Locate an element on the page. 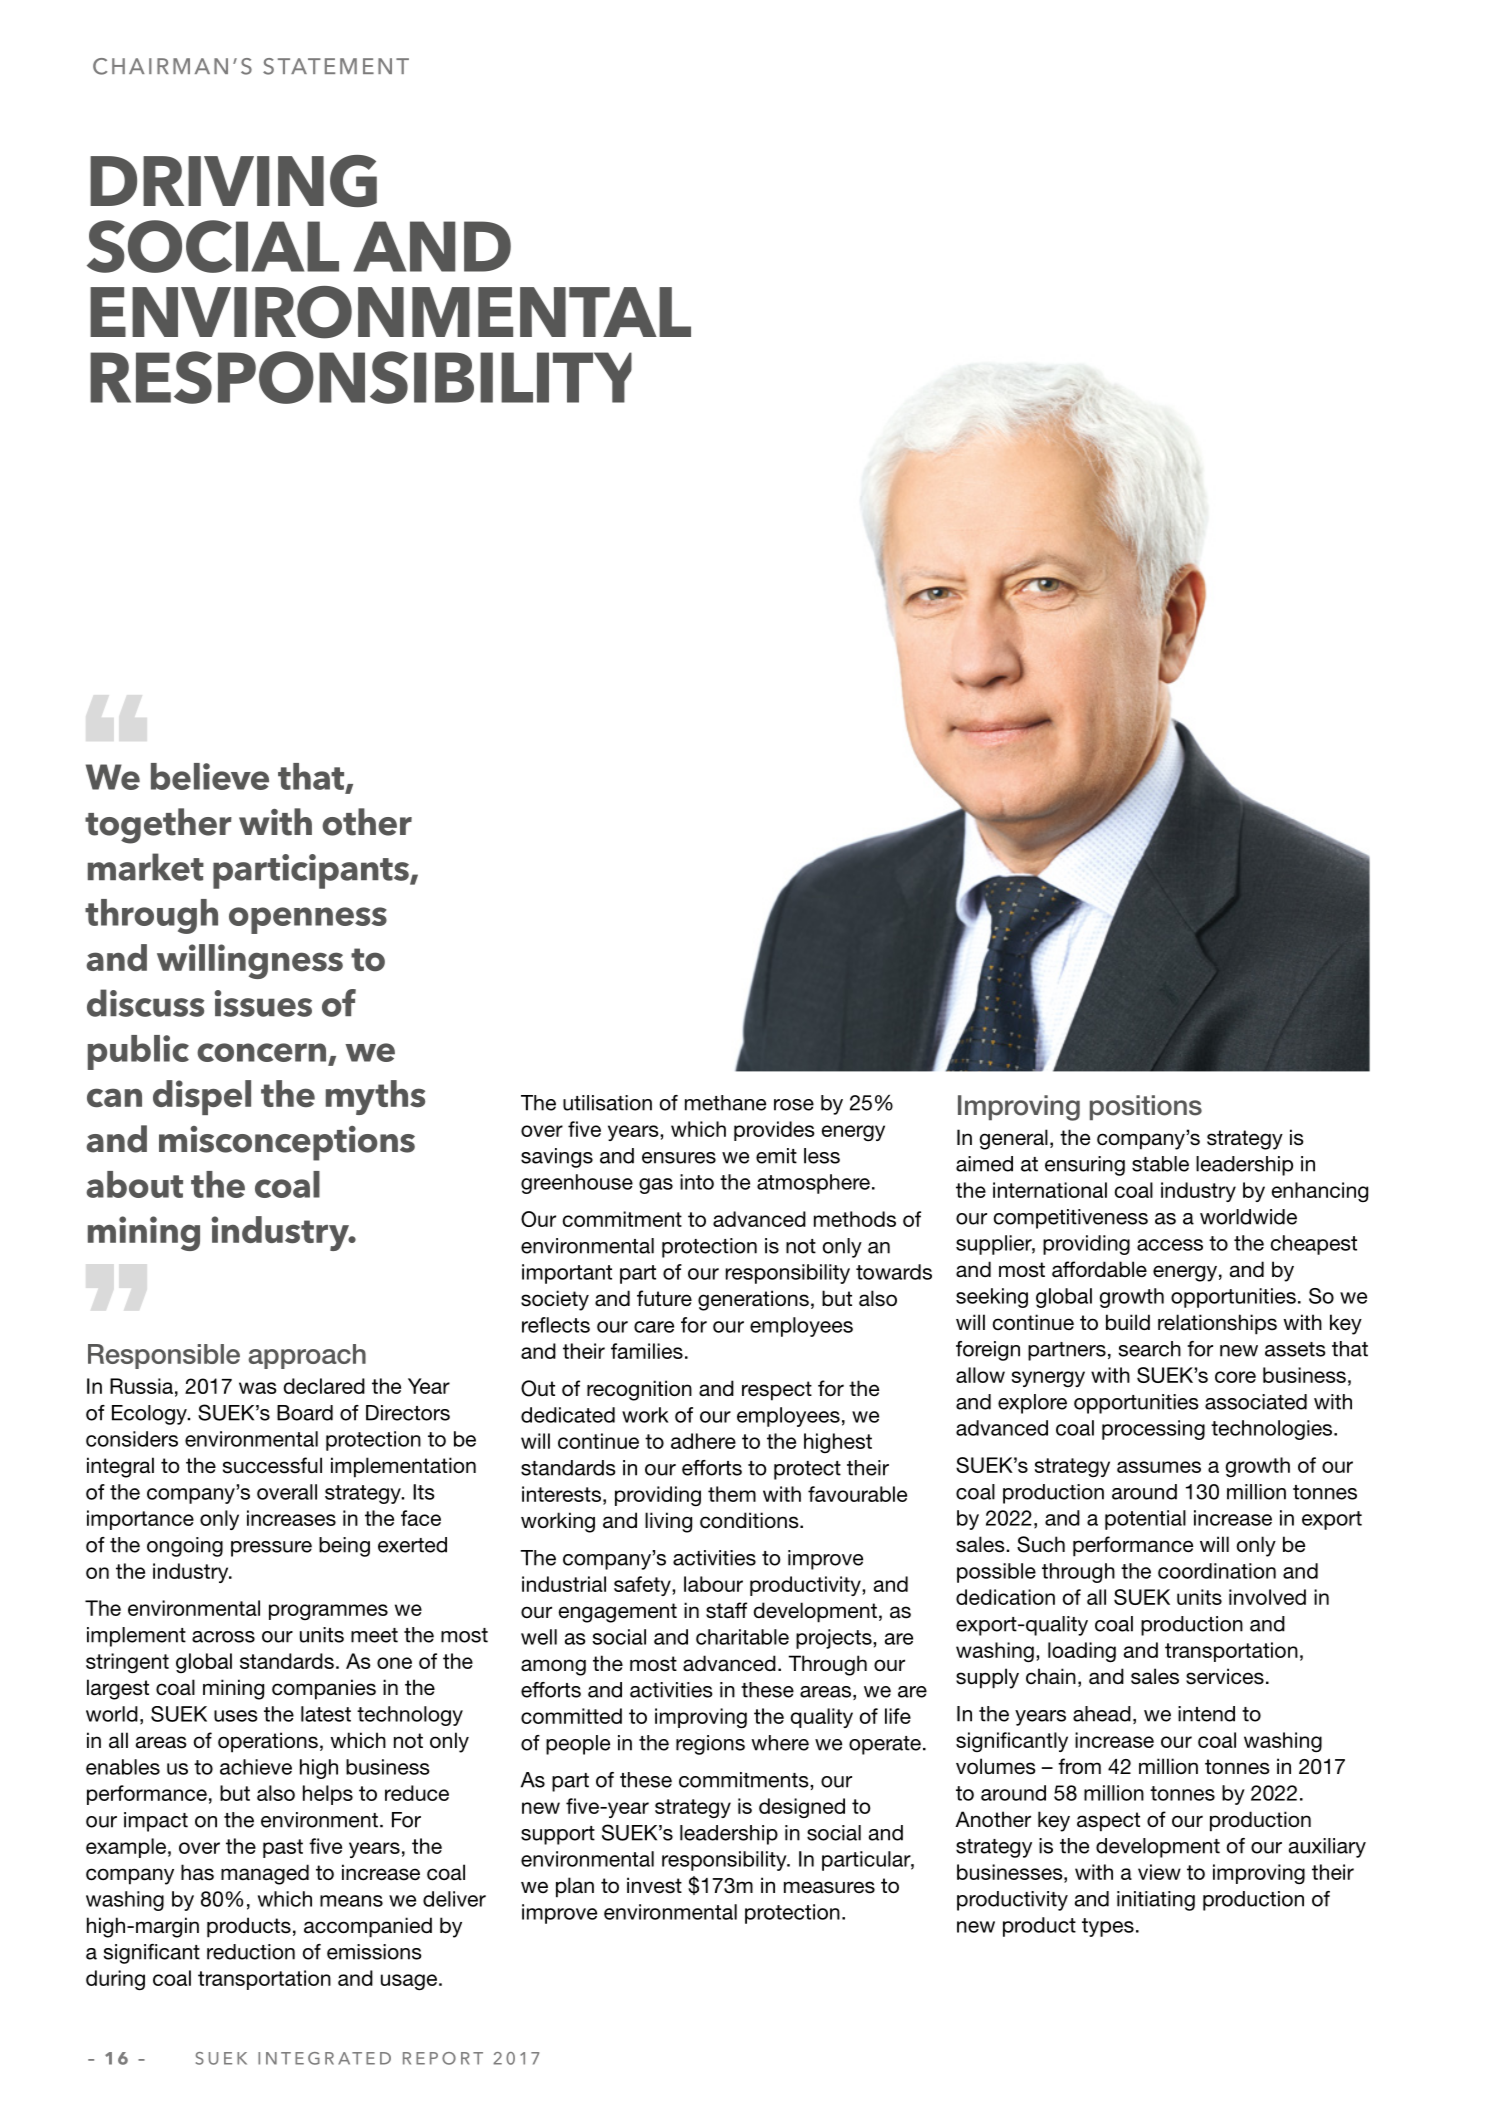 This document has height=2119, width=1498. positions is located at coordinates (1146, 1107).
